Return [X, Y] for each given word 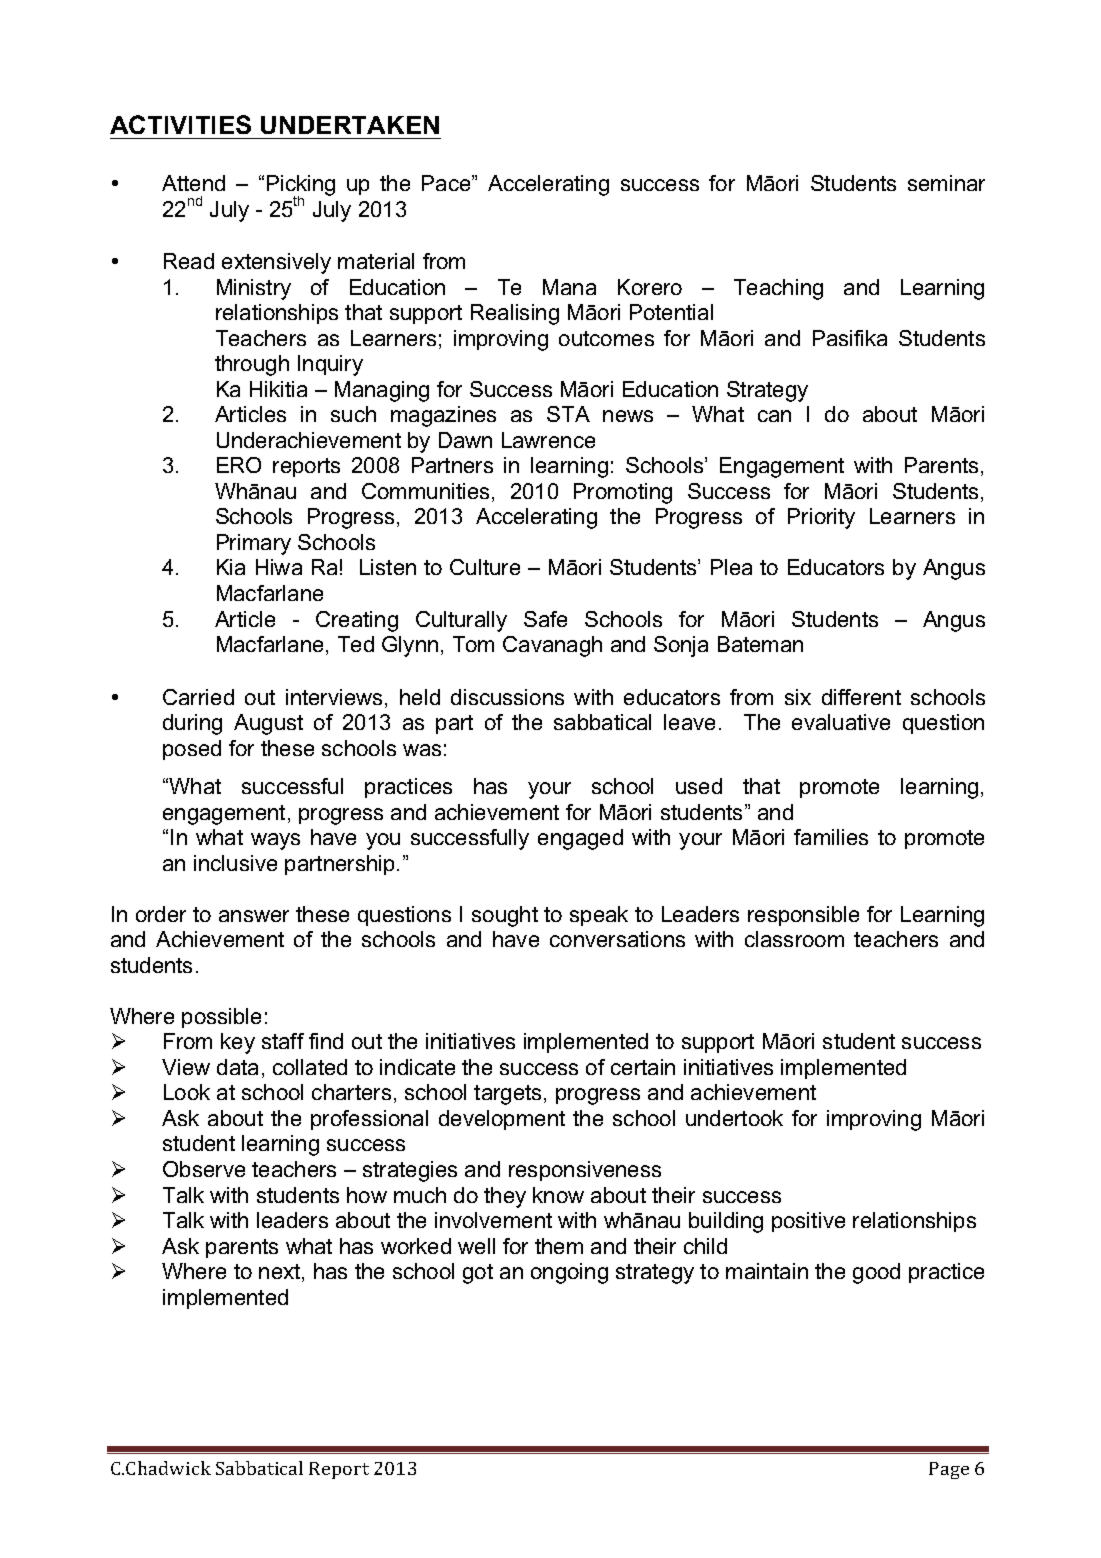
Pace [447, 183]
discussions [507, 697]
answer [254, 916]
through [252, 365]
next [281, 1273]
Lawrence [548, 440]
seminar [946, 183]
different [861, 697]
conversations [617, 939]
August [268, 724]
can [774, 416]
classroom [794, 939]
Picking [301, 187]
